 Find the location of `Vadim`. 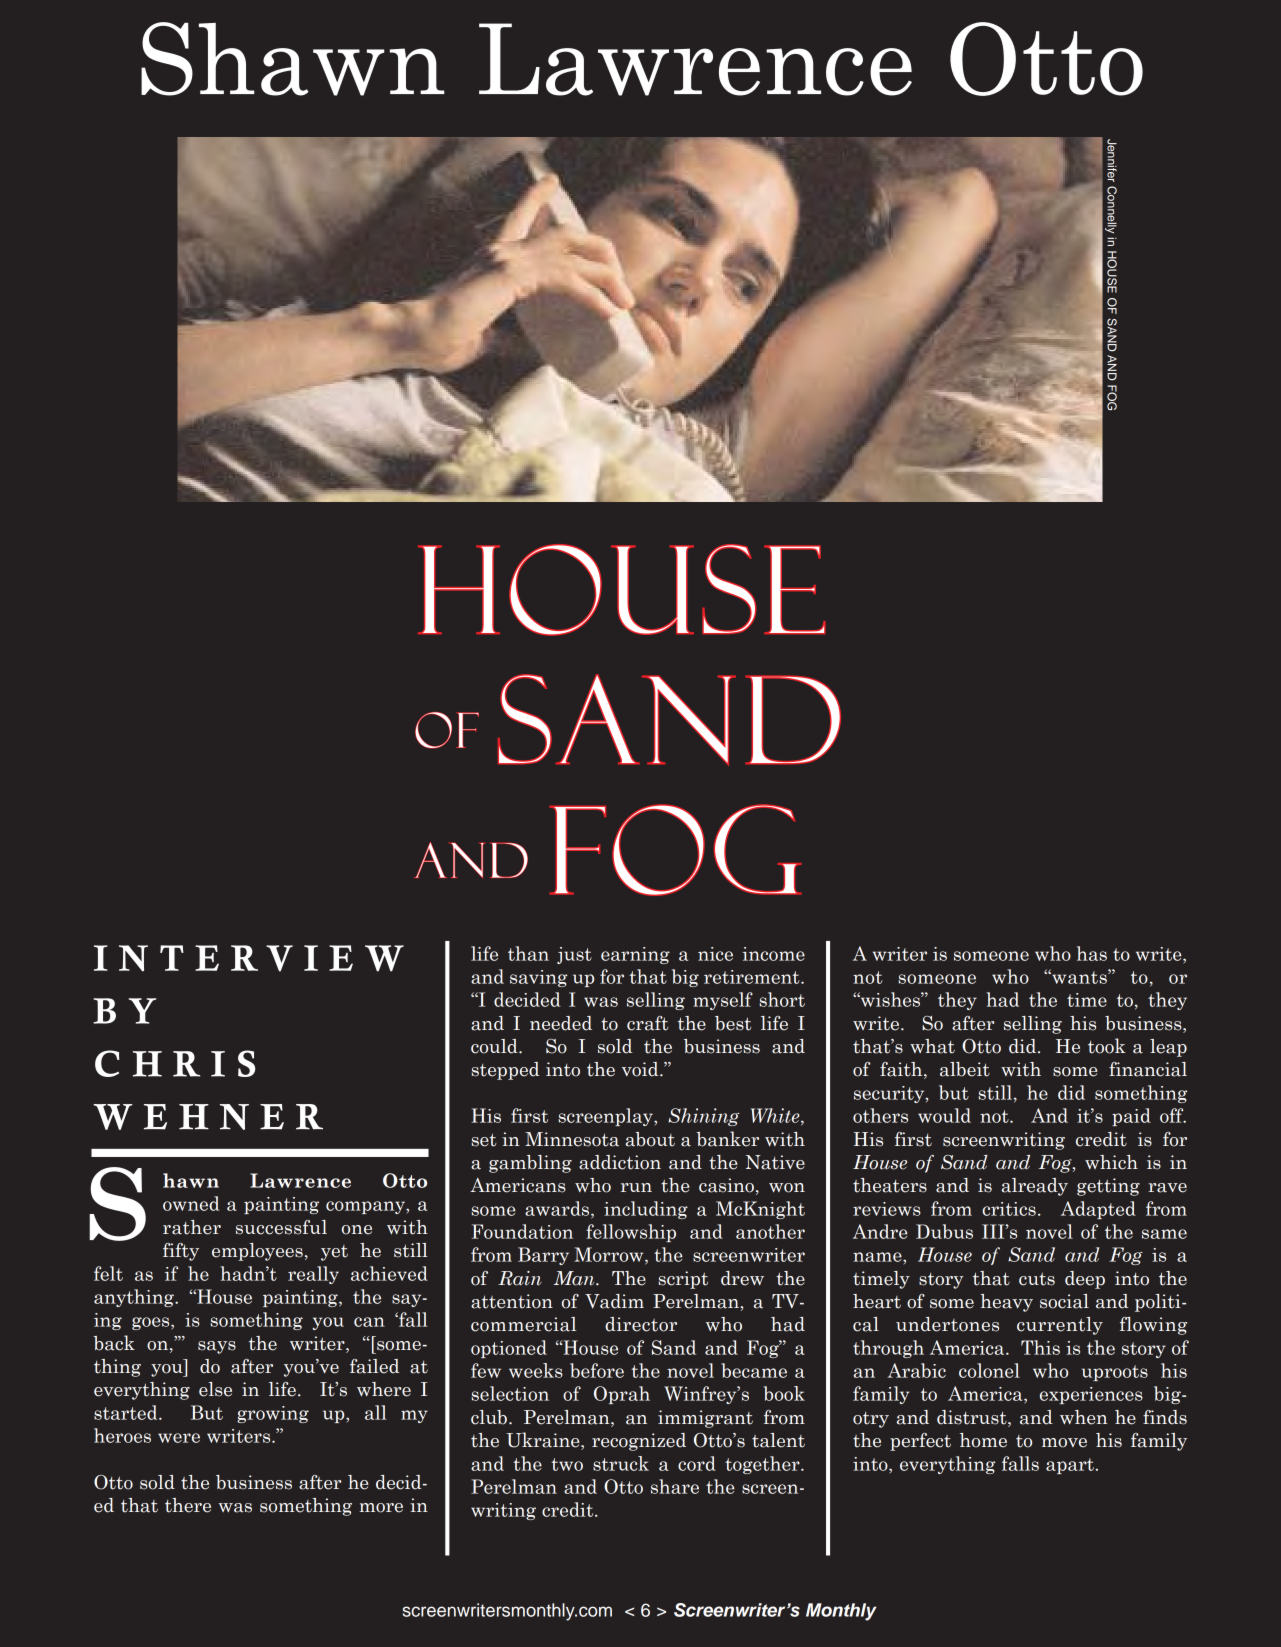

Vadim is located at coordinates (614, 1301).
